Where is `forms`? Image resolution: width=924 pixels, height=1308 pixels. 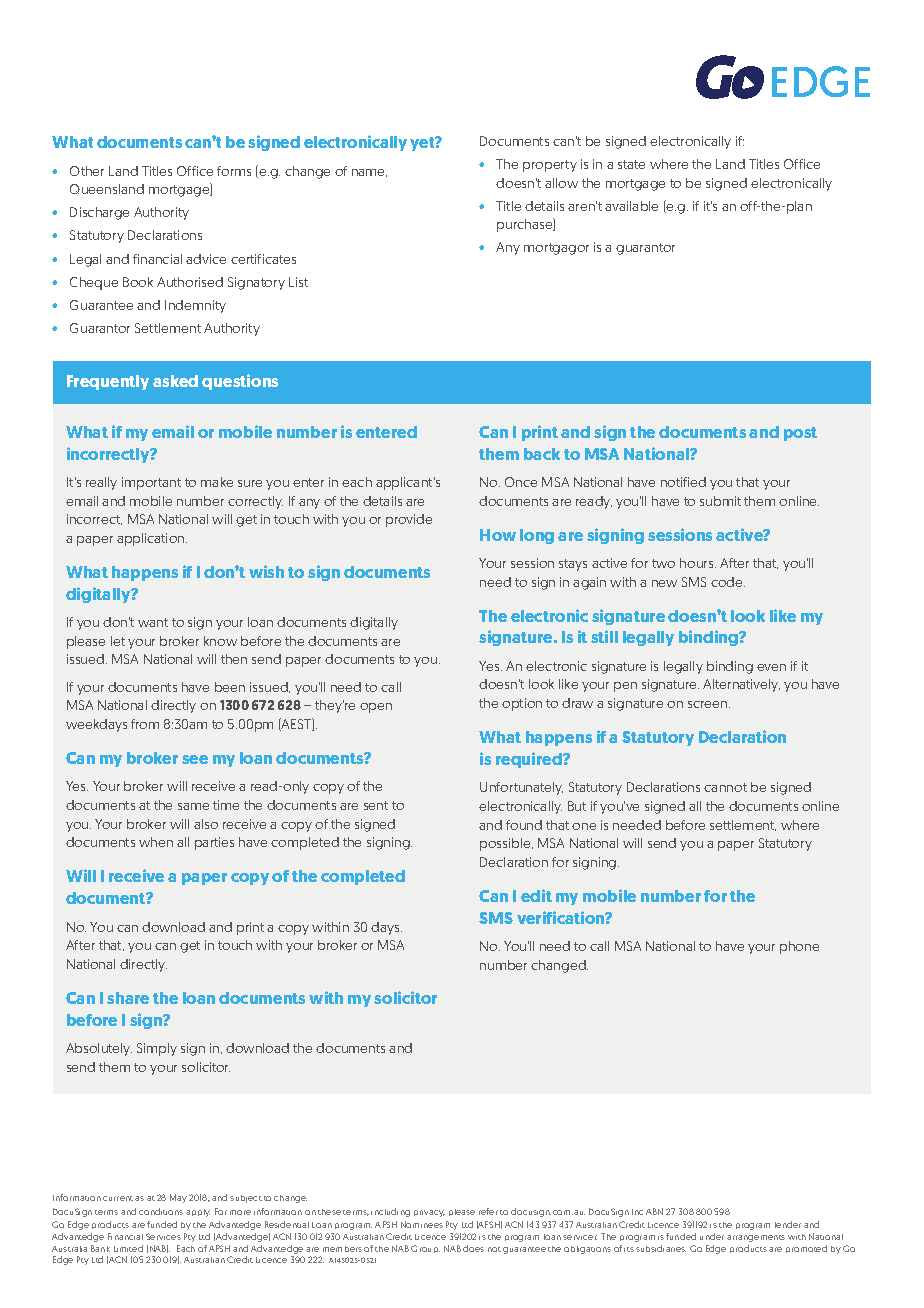 forms is located at coordinates (234, 171).
